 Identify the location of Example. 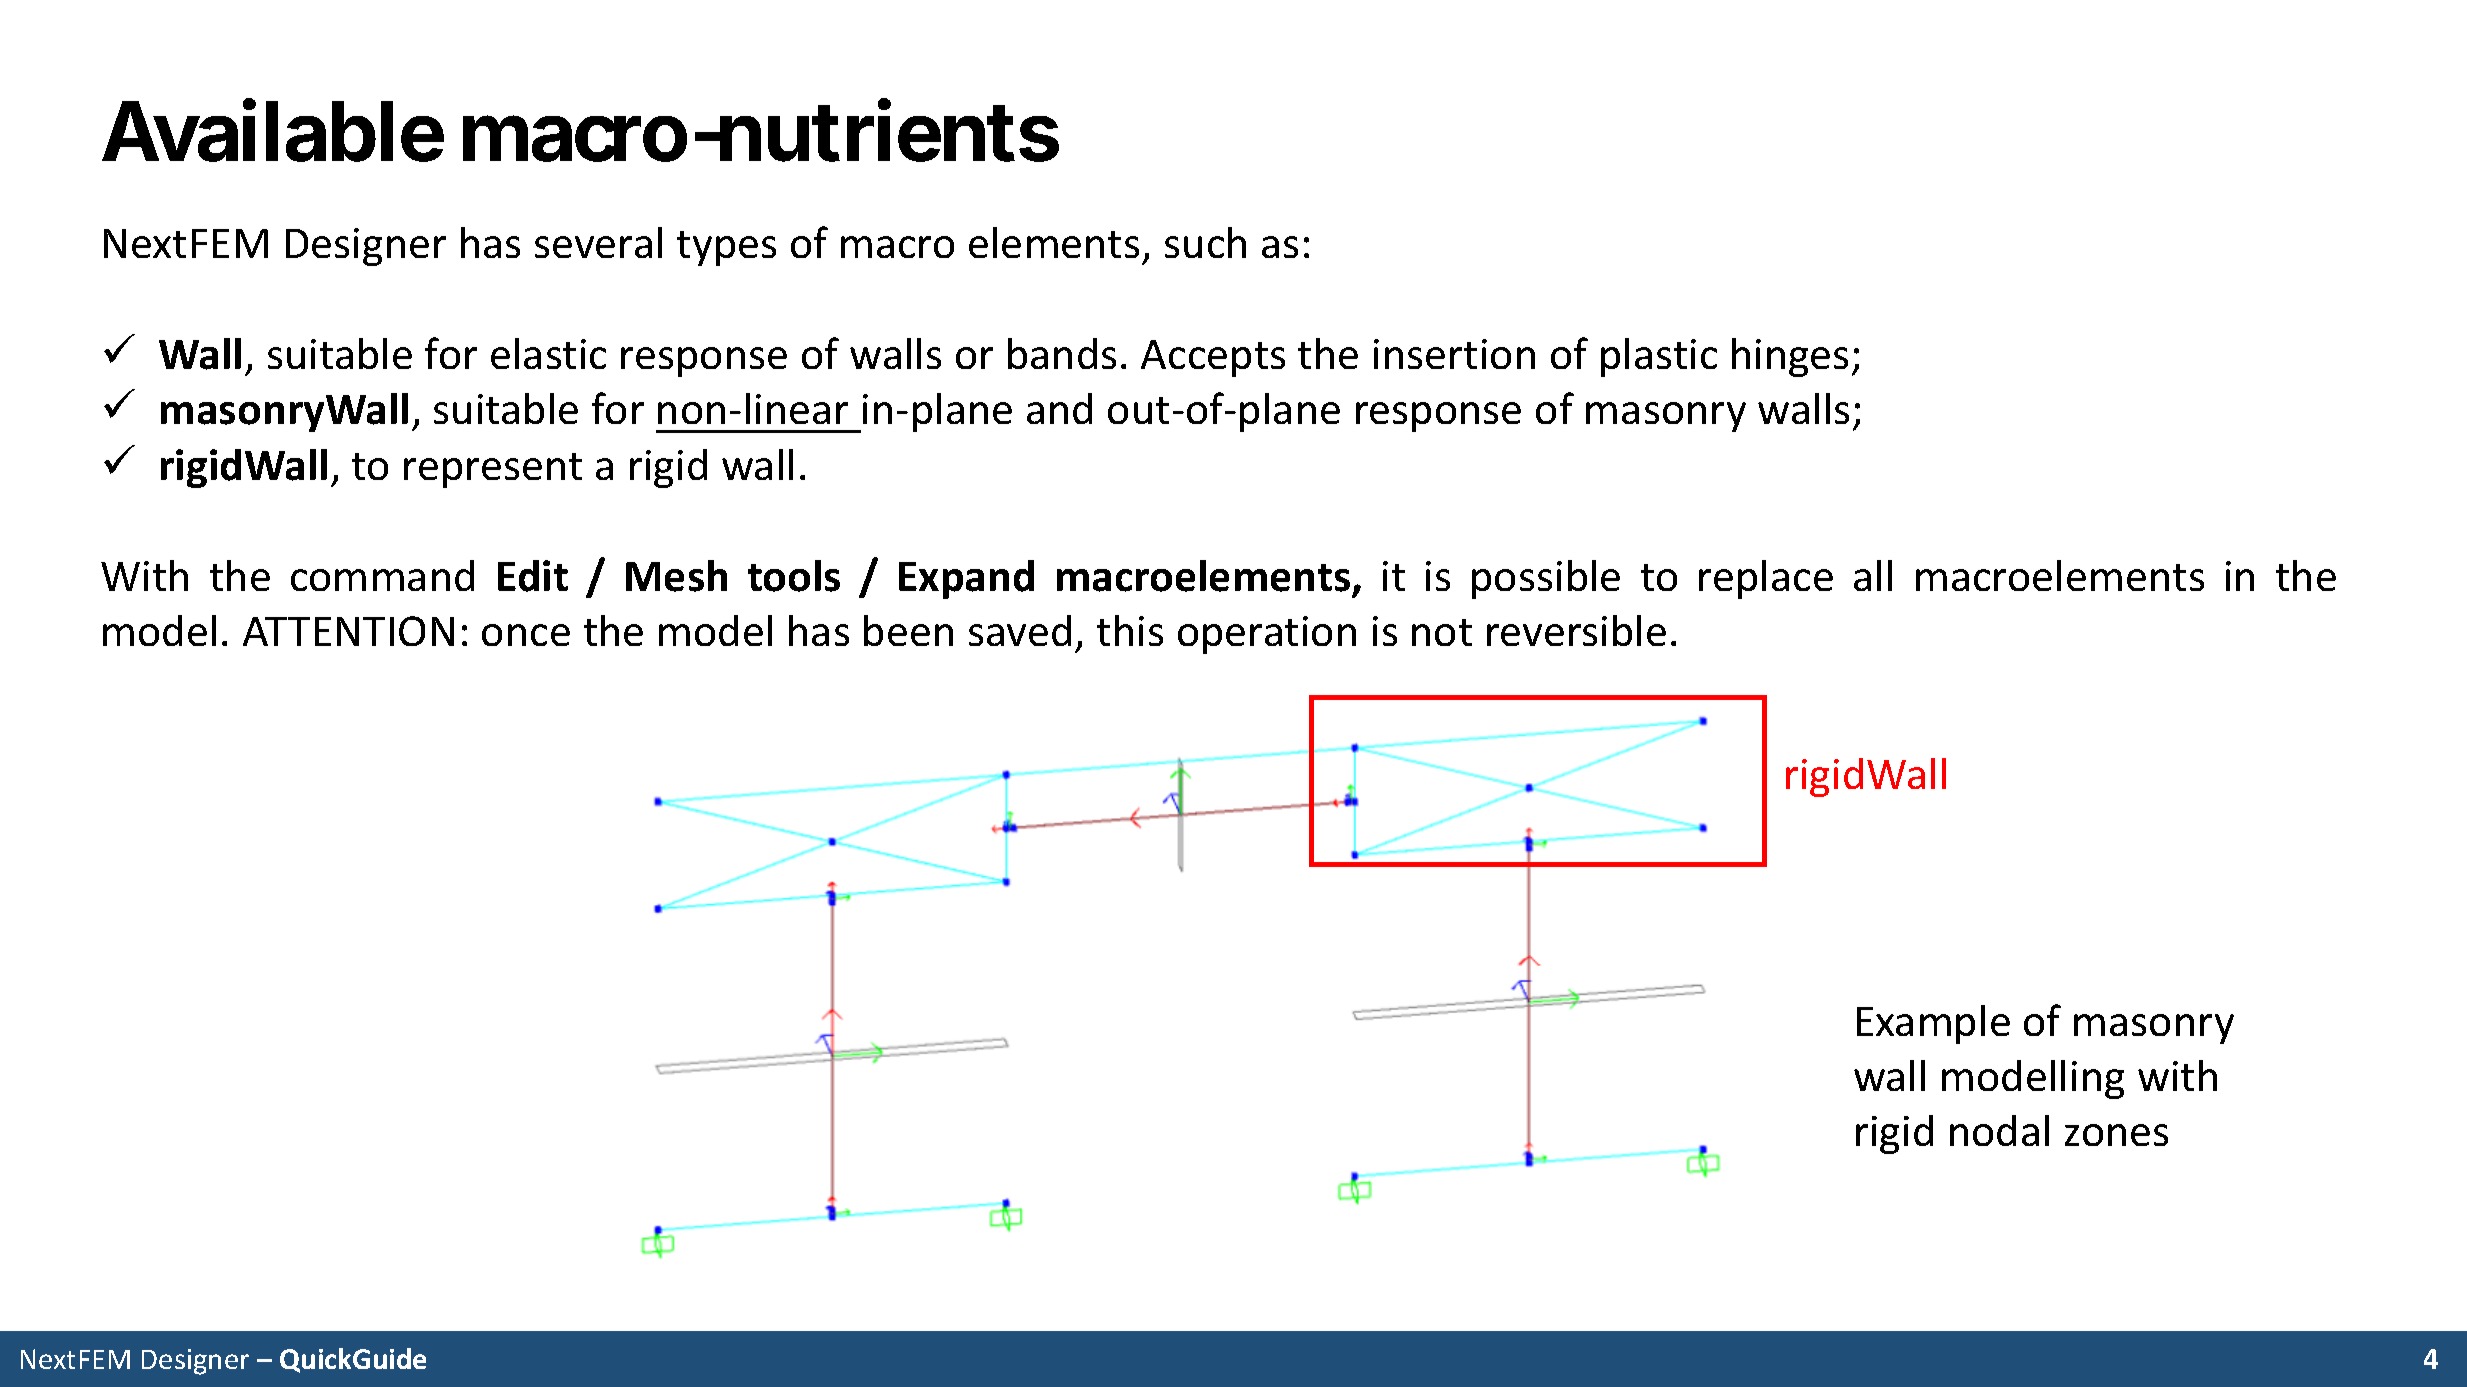
(1933, 1024).
